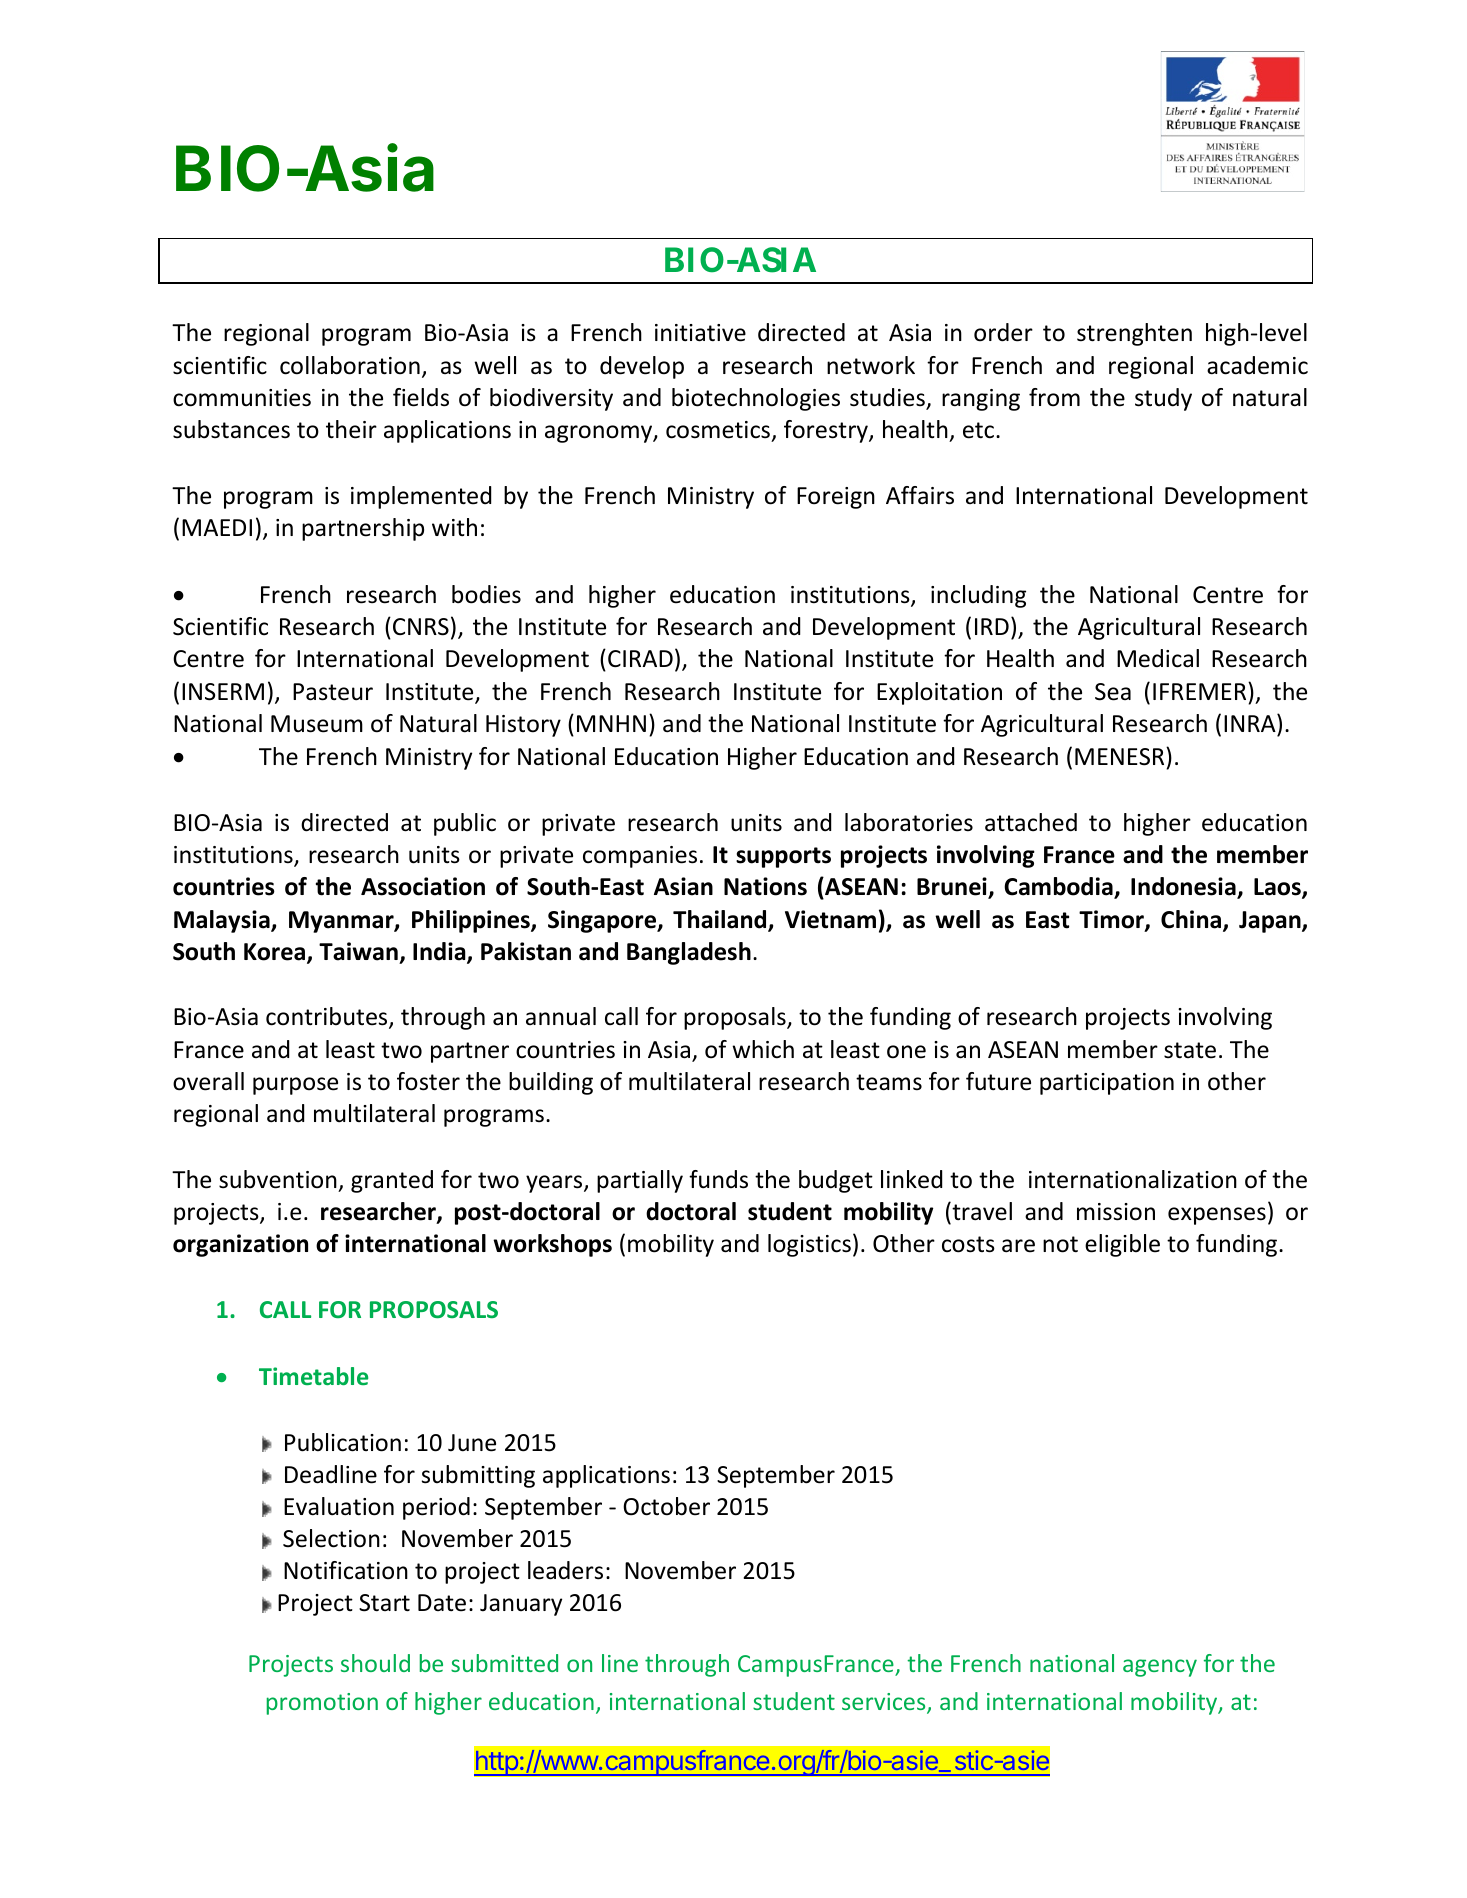 The image size is (1467, 1898). I want to click on collaboration, so click(350, 365).
